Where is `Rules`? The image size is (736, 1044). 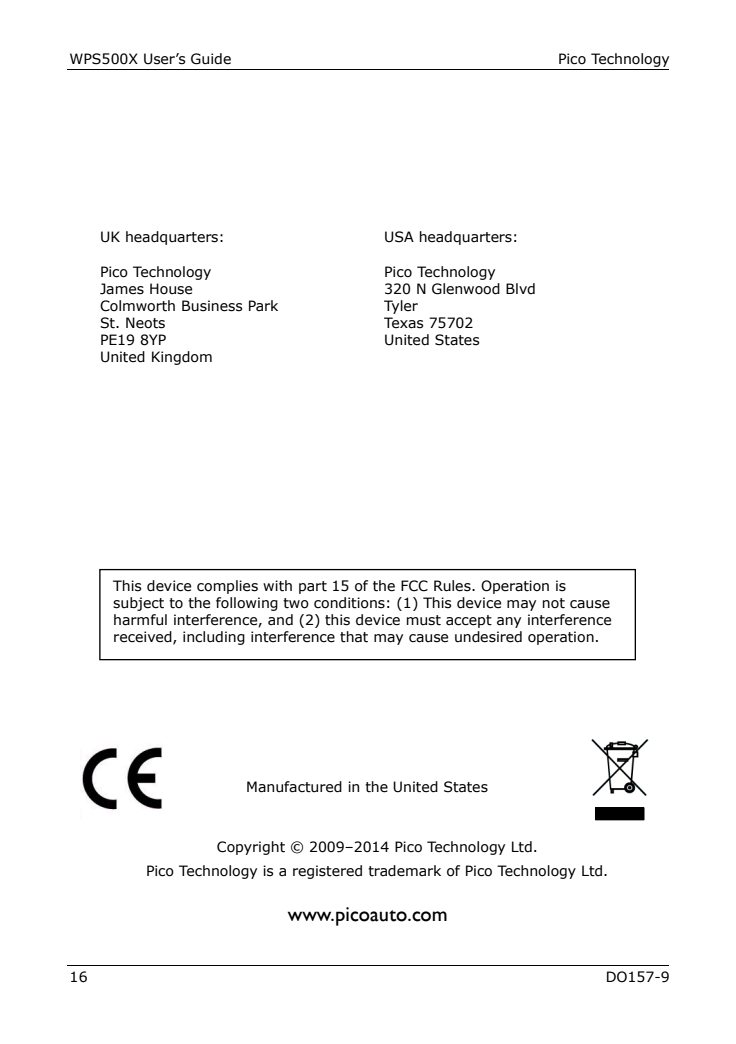 Rules is located at coordinates (453, 586).
